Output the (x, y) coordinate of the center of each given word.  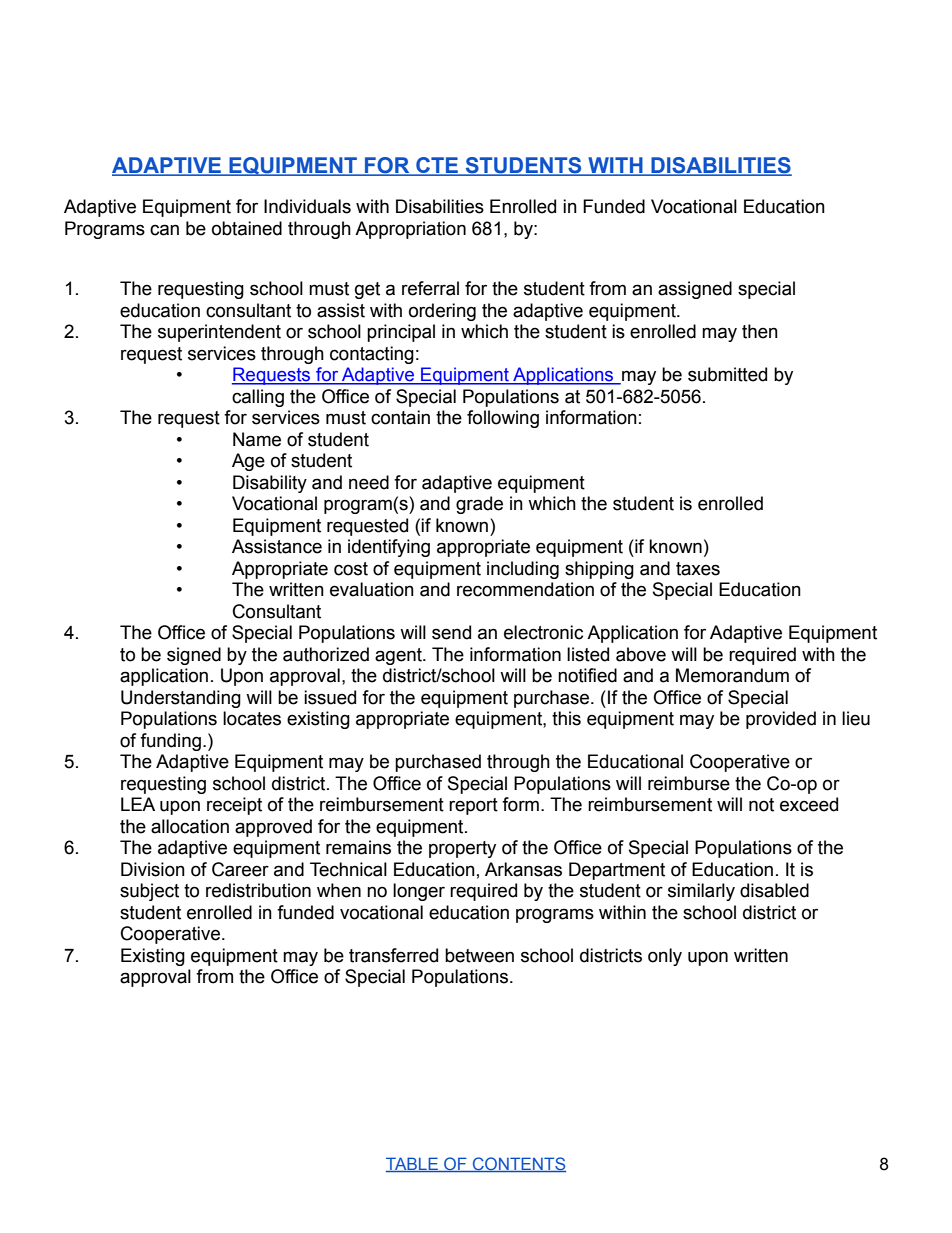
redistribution (258, 890)
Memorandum (732, 675)
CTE (437, 166)
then (760, 331)
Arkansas (523, 869)
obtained (247, 228)
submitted (727, 374)
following (503, 419)
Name (257, 439)
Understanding (181, 699)
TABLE (413, 1164)
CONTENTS (518, 1164)
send (451, 632)
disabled (774, 890)
